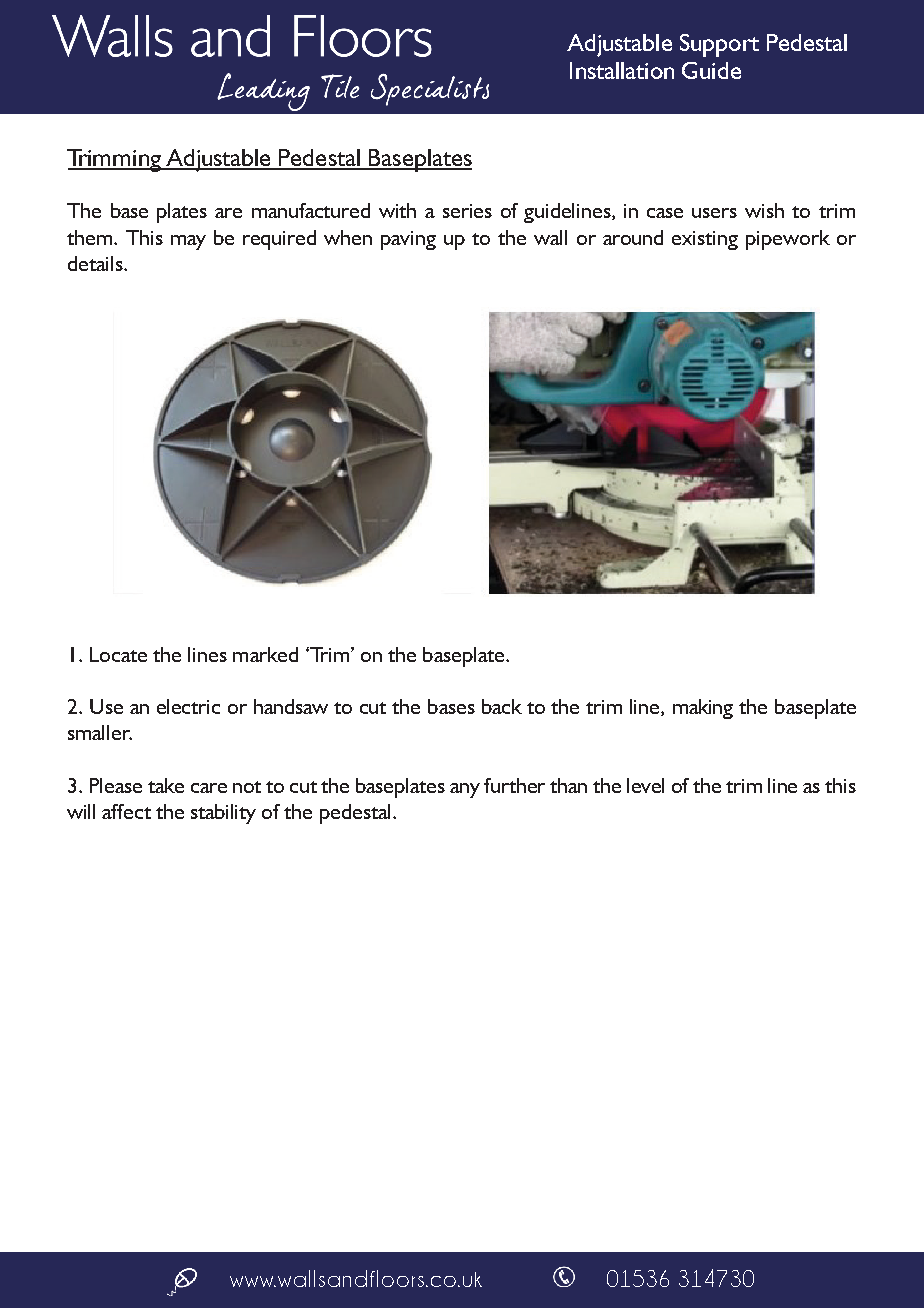  What do you see at coordinates (96, 263) in the screenshot?
I see `details` at bounding box center [96, 263].
